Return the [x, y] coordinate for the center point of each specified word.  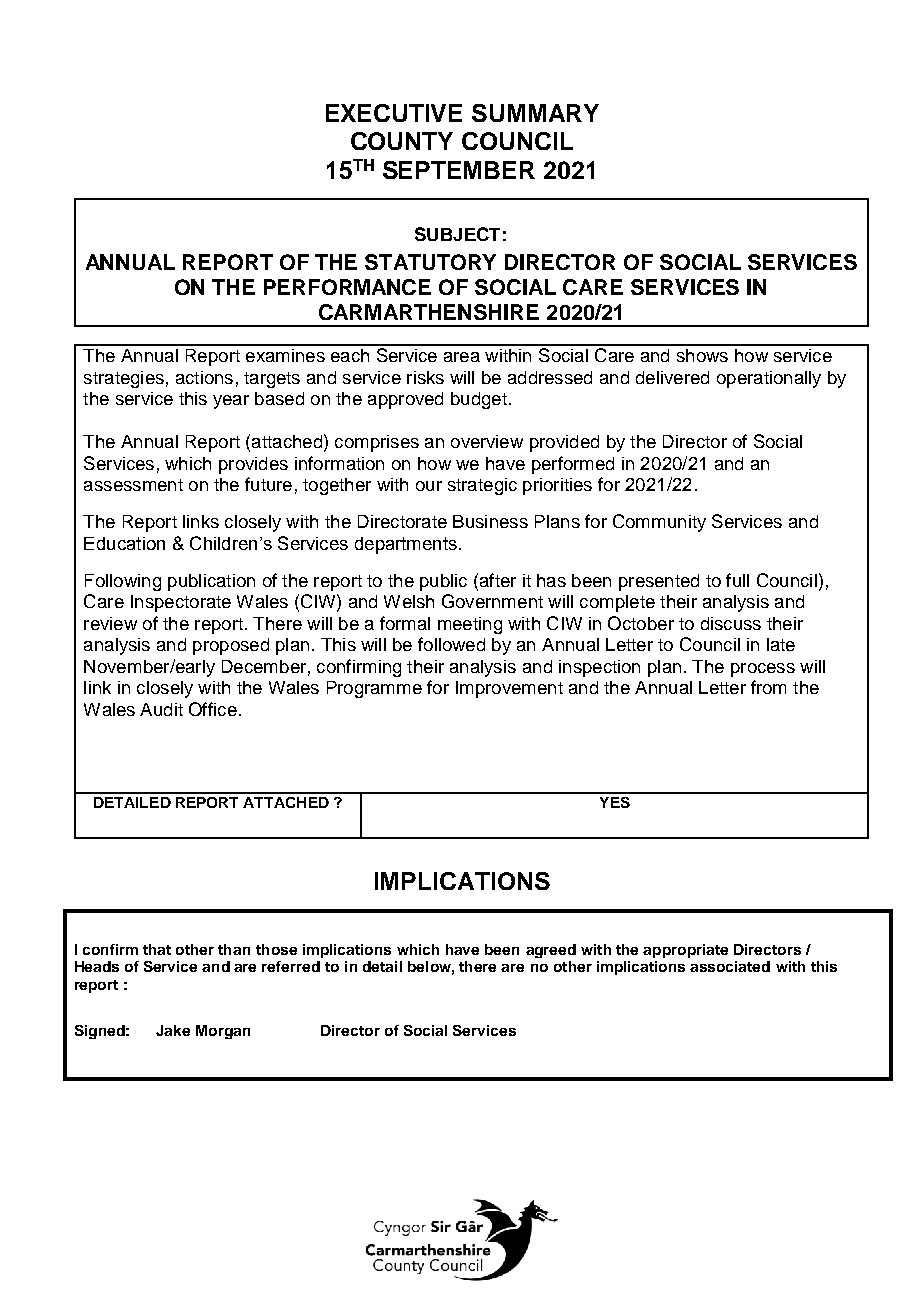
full [737, 580]
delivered [672, 377]
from [768, 687]
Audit [161, 709]
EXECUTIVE [394, 113]
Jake [173, 1030]
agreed [551, 951]
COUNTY [402, 141]
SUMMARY [535, 113]
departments [406, 545]
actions [204, 377]
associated [730, 966]
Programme [374, 689]
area [462, 357]
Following [123, 582]
